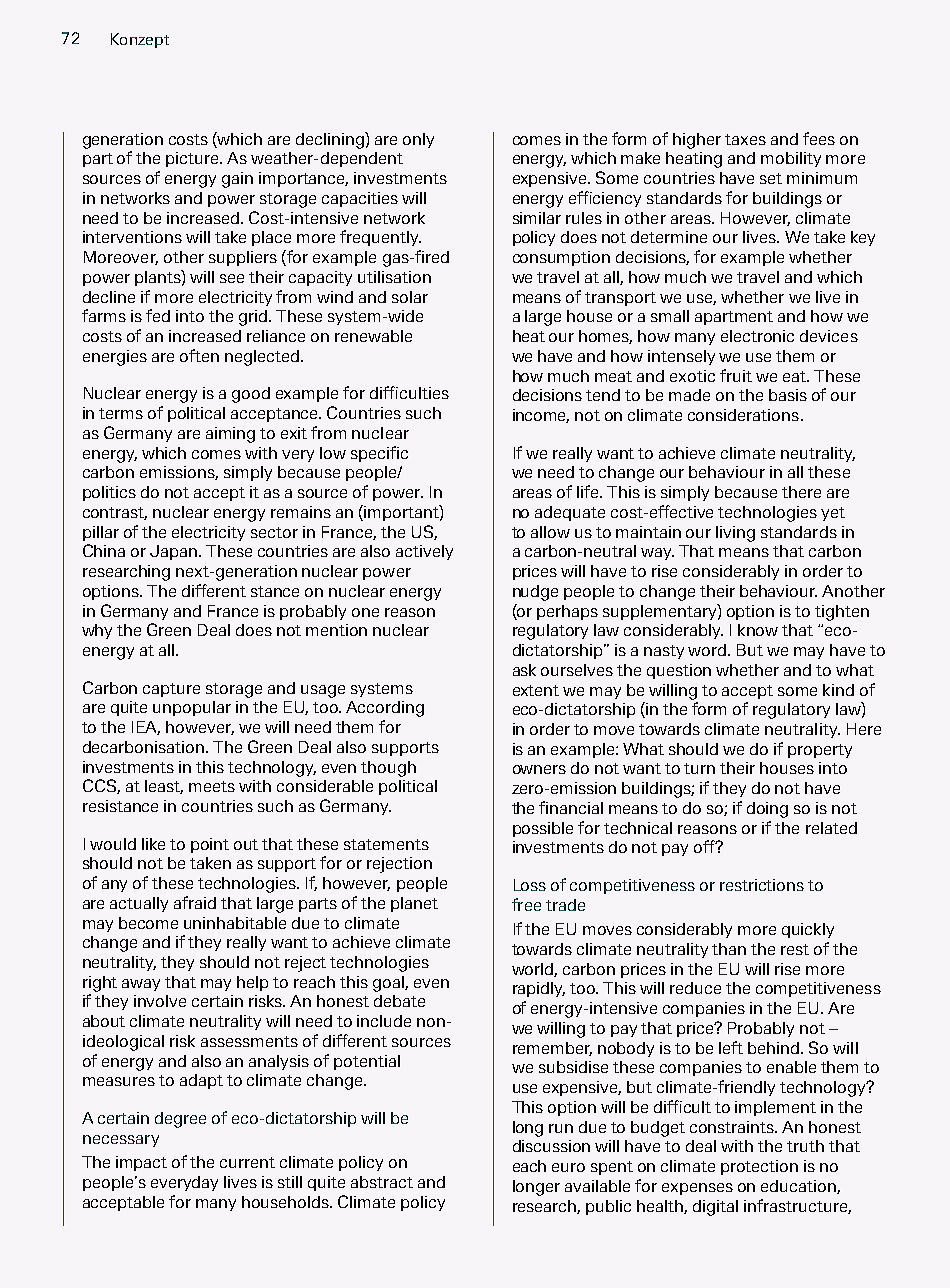  I want to click on only, so click(418, 140).
